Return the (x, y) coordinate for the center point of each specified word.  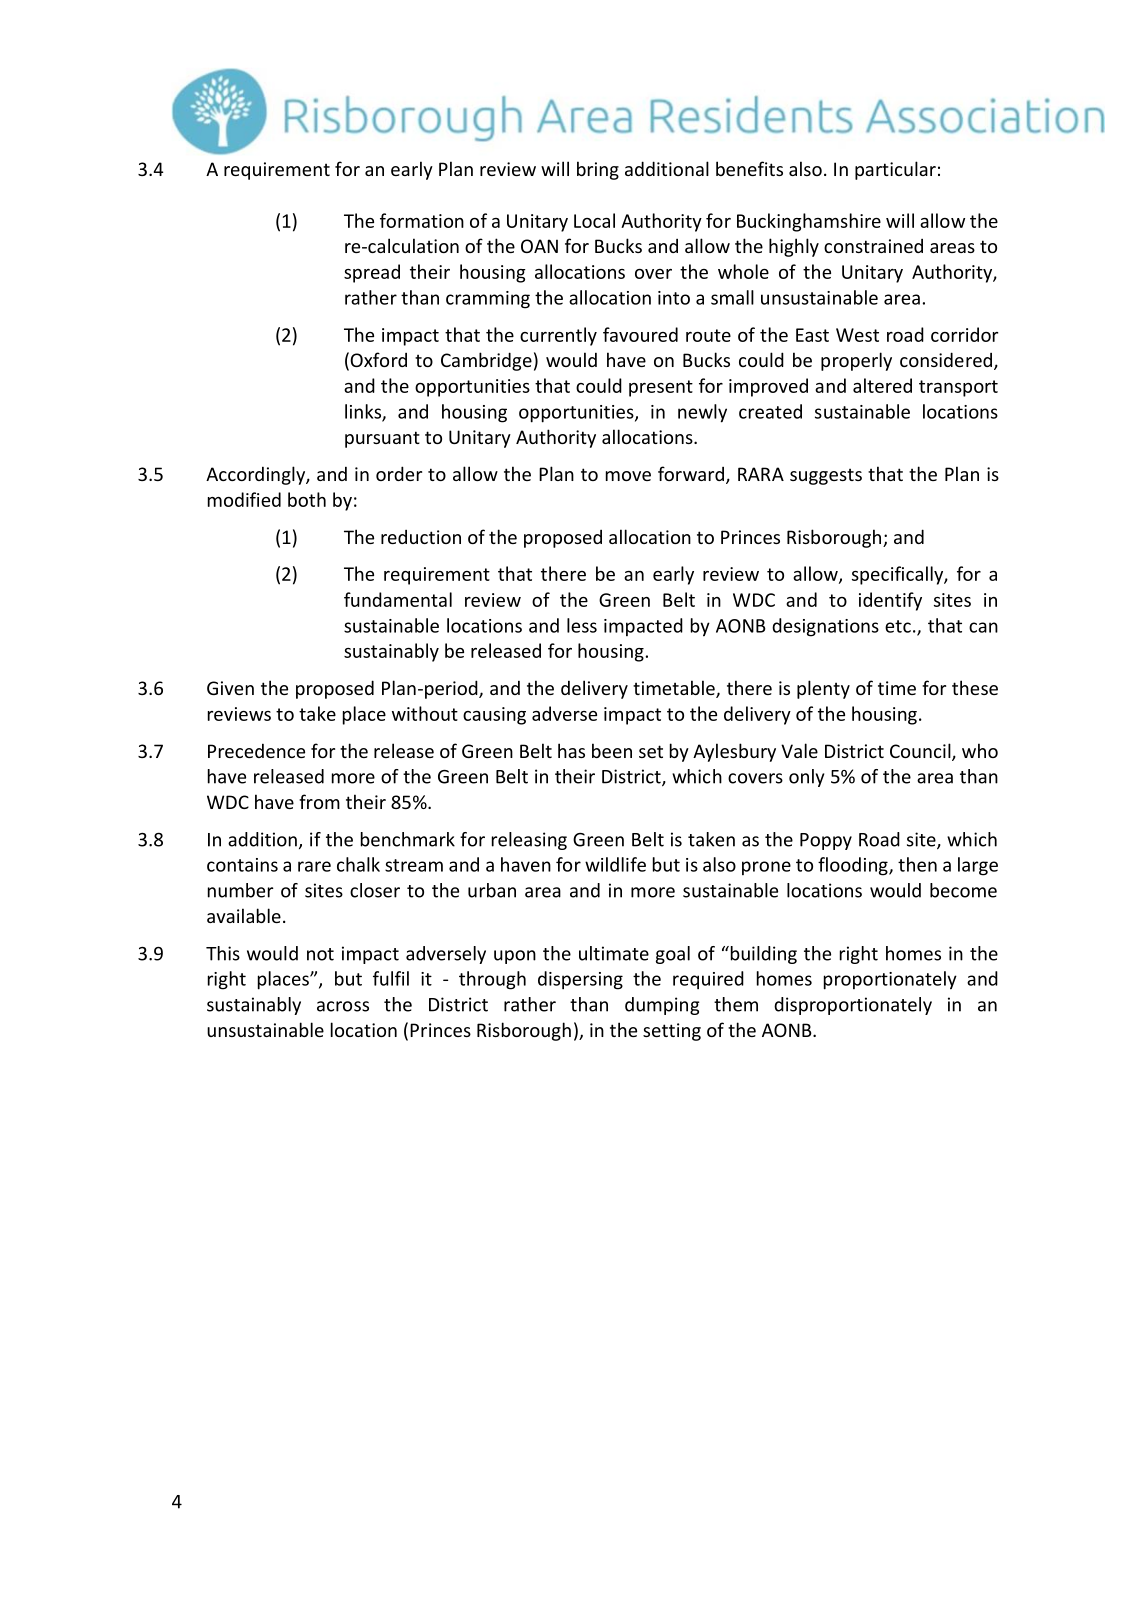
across (343, 1006)
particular (895, 170)
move (628, 476)
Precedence (256, 750)
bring (598, 170)
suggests (826, 476)
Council (921, 752)
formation (422, 220)
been (612, 750)
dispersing (580, 980)
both (307, 499)
